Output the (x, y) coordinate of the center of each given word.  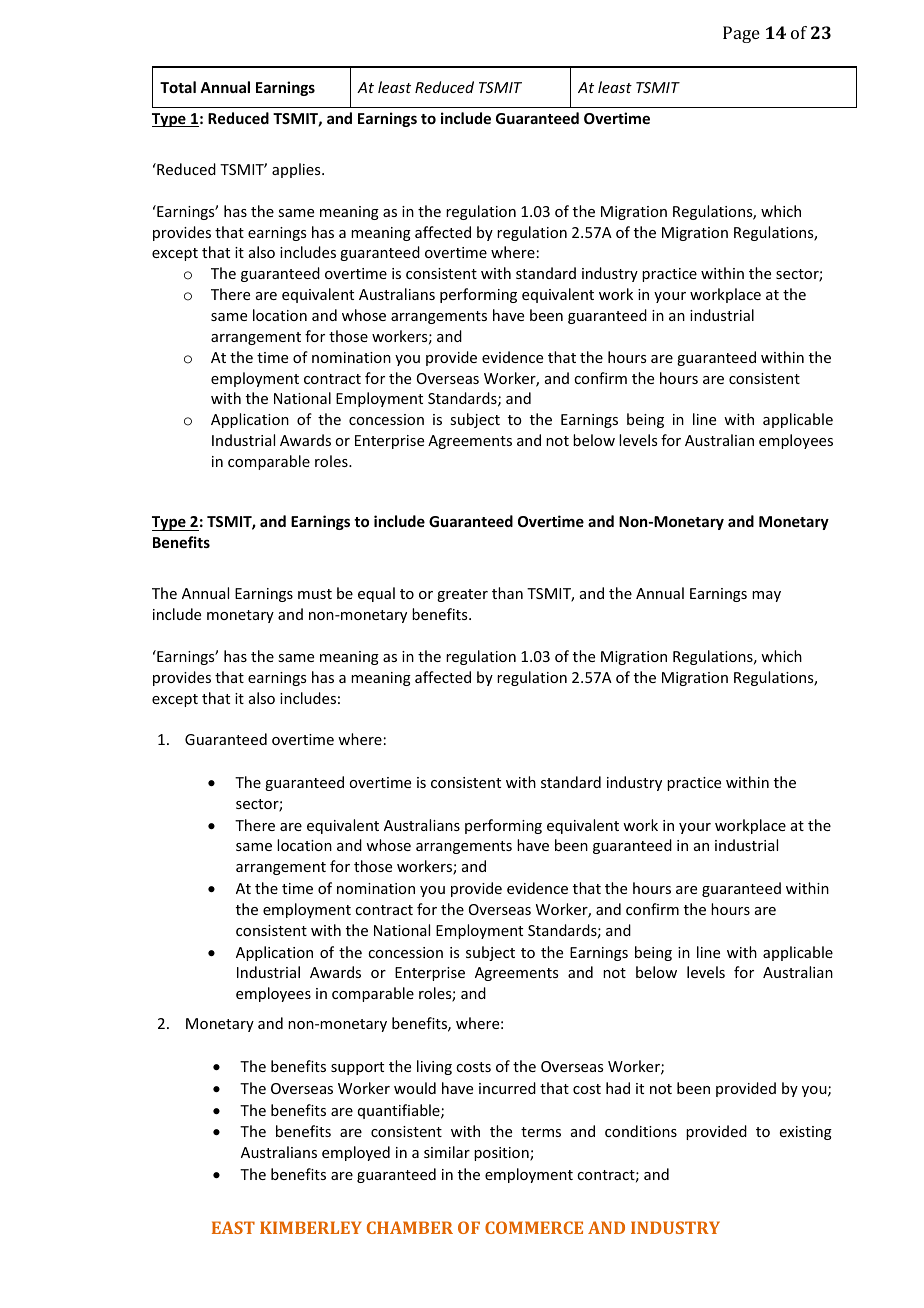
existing (806, 1133)
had (618, 1088)
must (315, 594)
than (507, 593)
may (766, 596)
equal (376, 594)
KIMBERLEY (311, 1227)
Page (741, 34)
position (502, 1154)
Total (178, 87)
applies (297, 170)
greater (462, 595)
